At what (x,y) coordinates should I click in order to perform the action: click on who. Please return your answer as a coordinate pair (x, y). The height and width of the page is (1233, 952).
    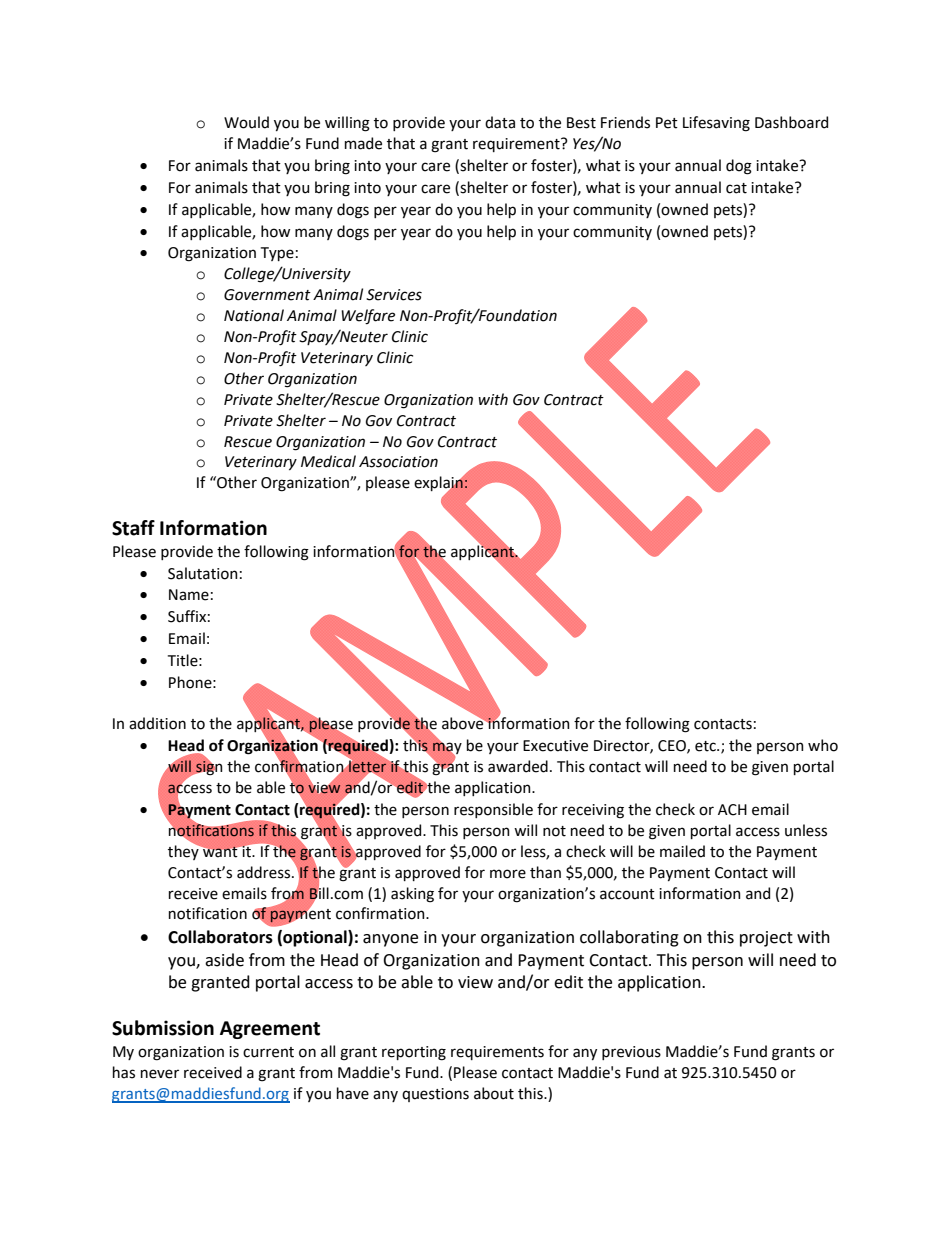
    Looking at the image, I should click on (823, 745).
